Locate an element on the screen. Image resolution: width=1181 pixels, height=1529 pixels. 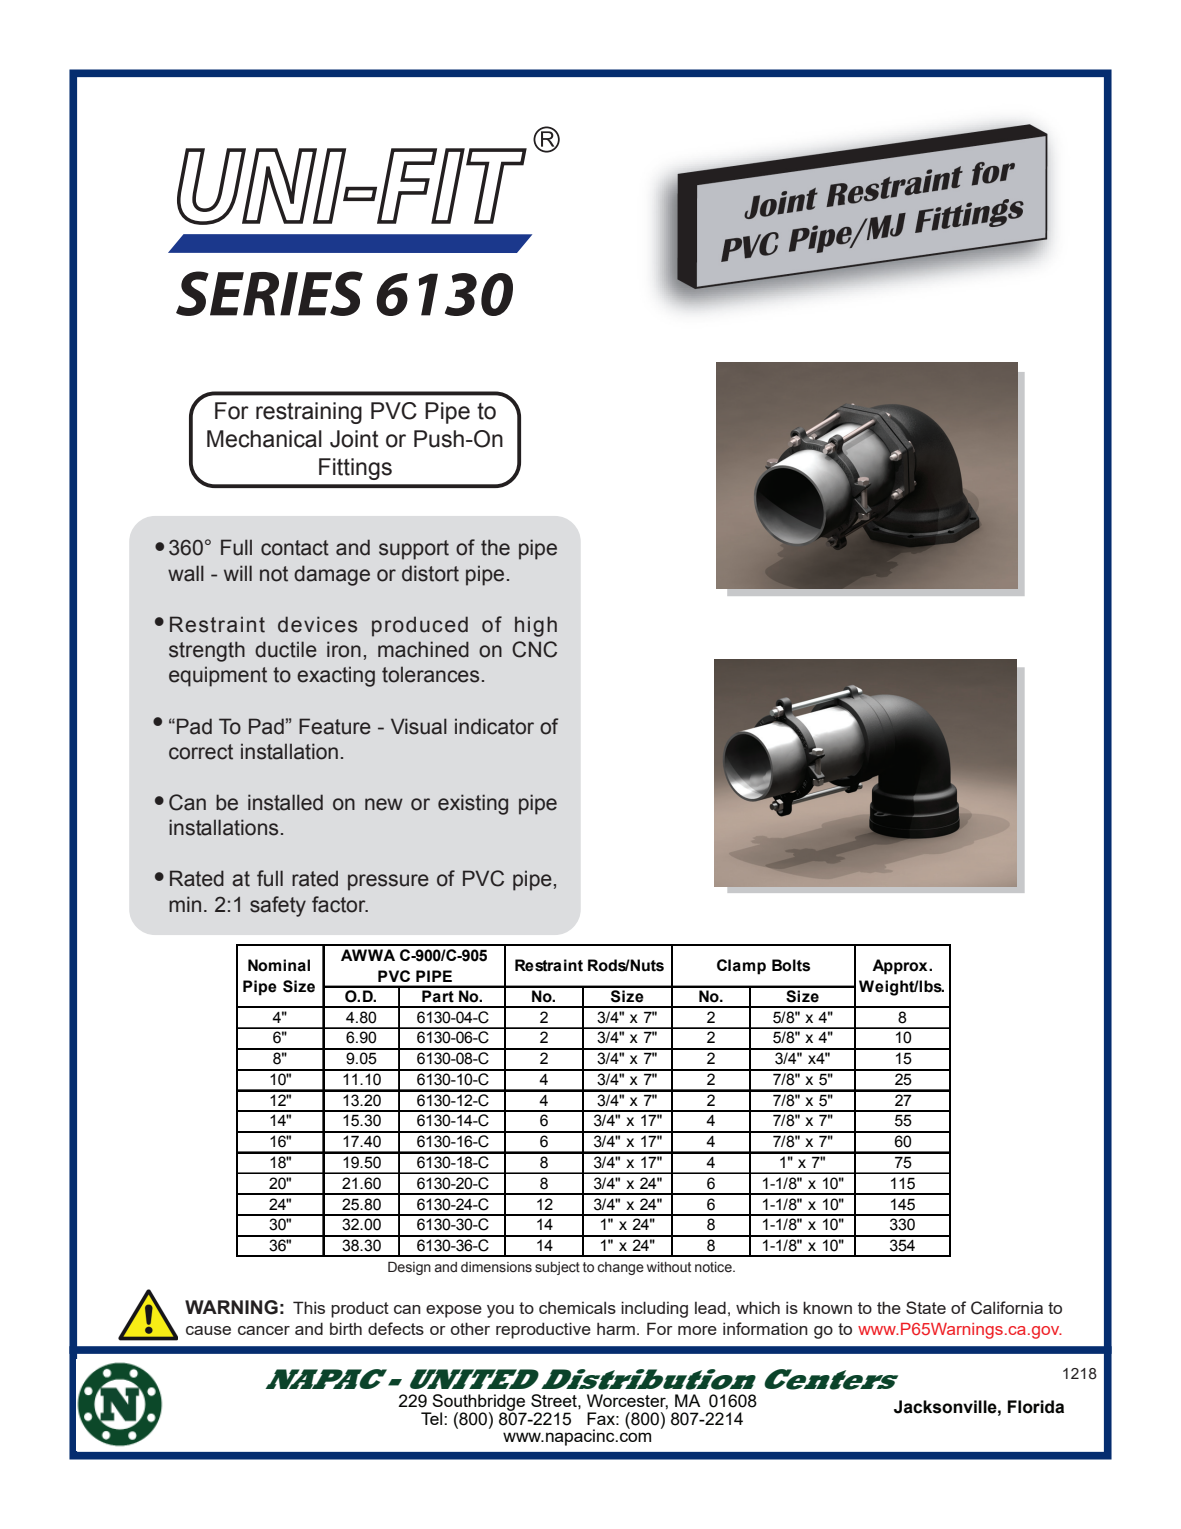
Bolts is located at coordinates (791, 965).
